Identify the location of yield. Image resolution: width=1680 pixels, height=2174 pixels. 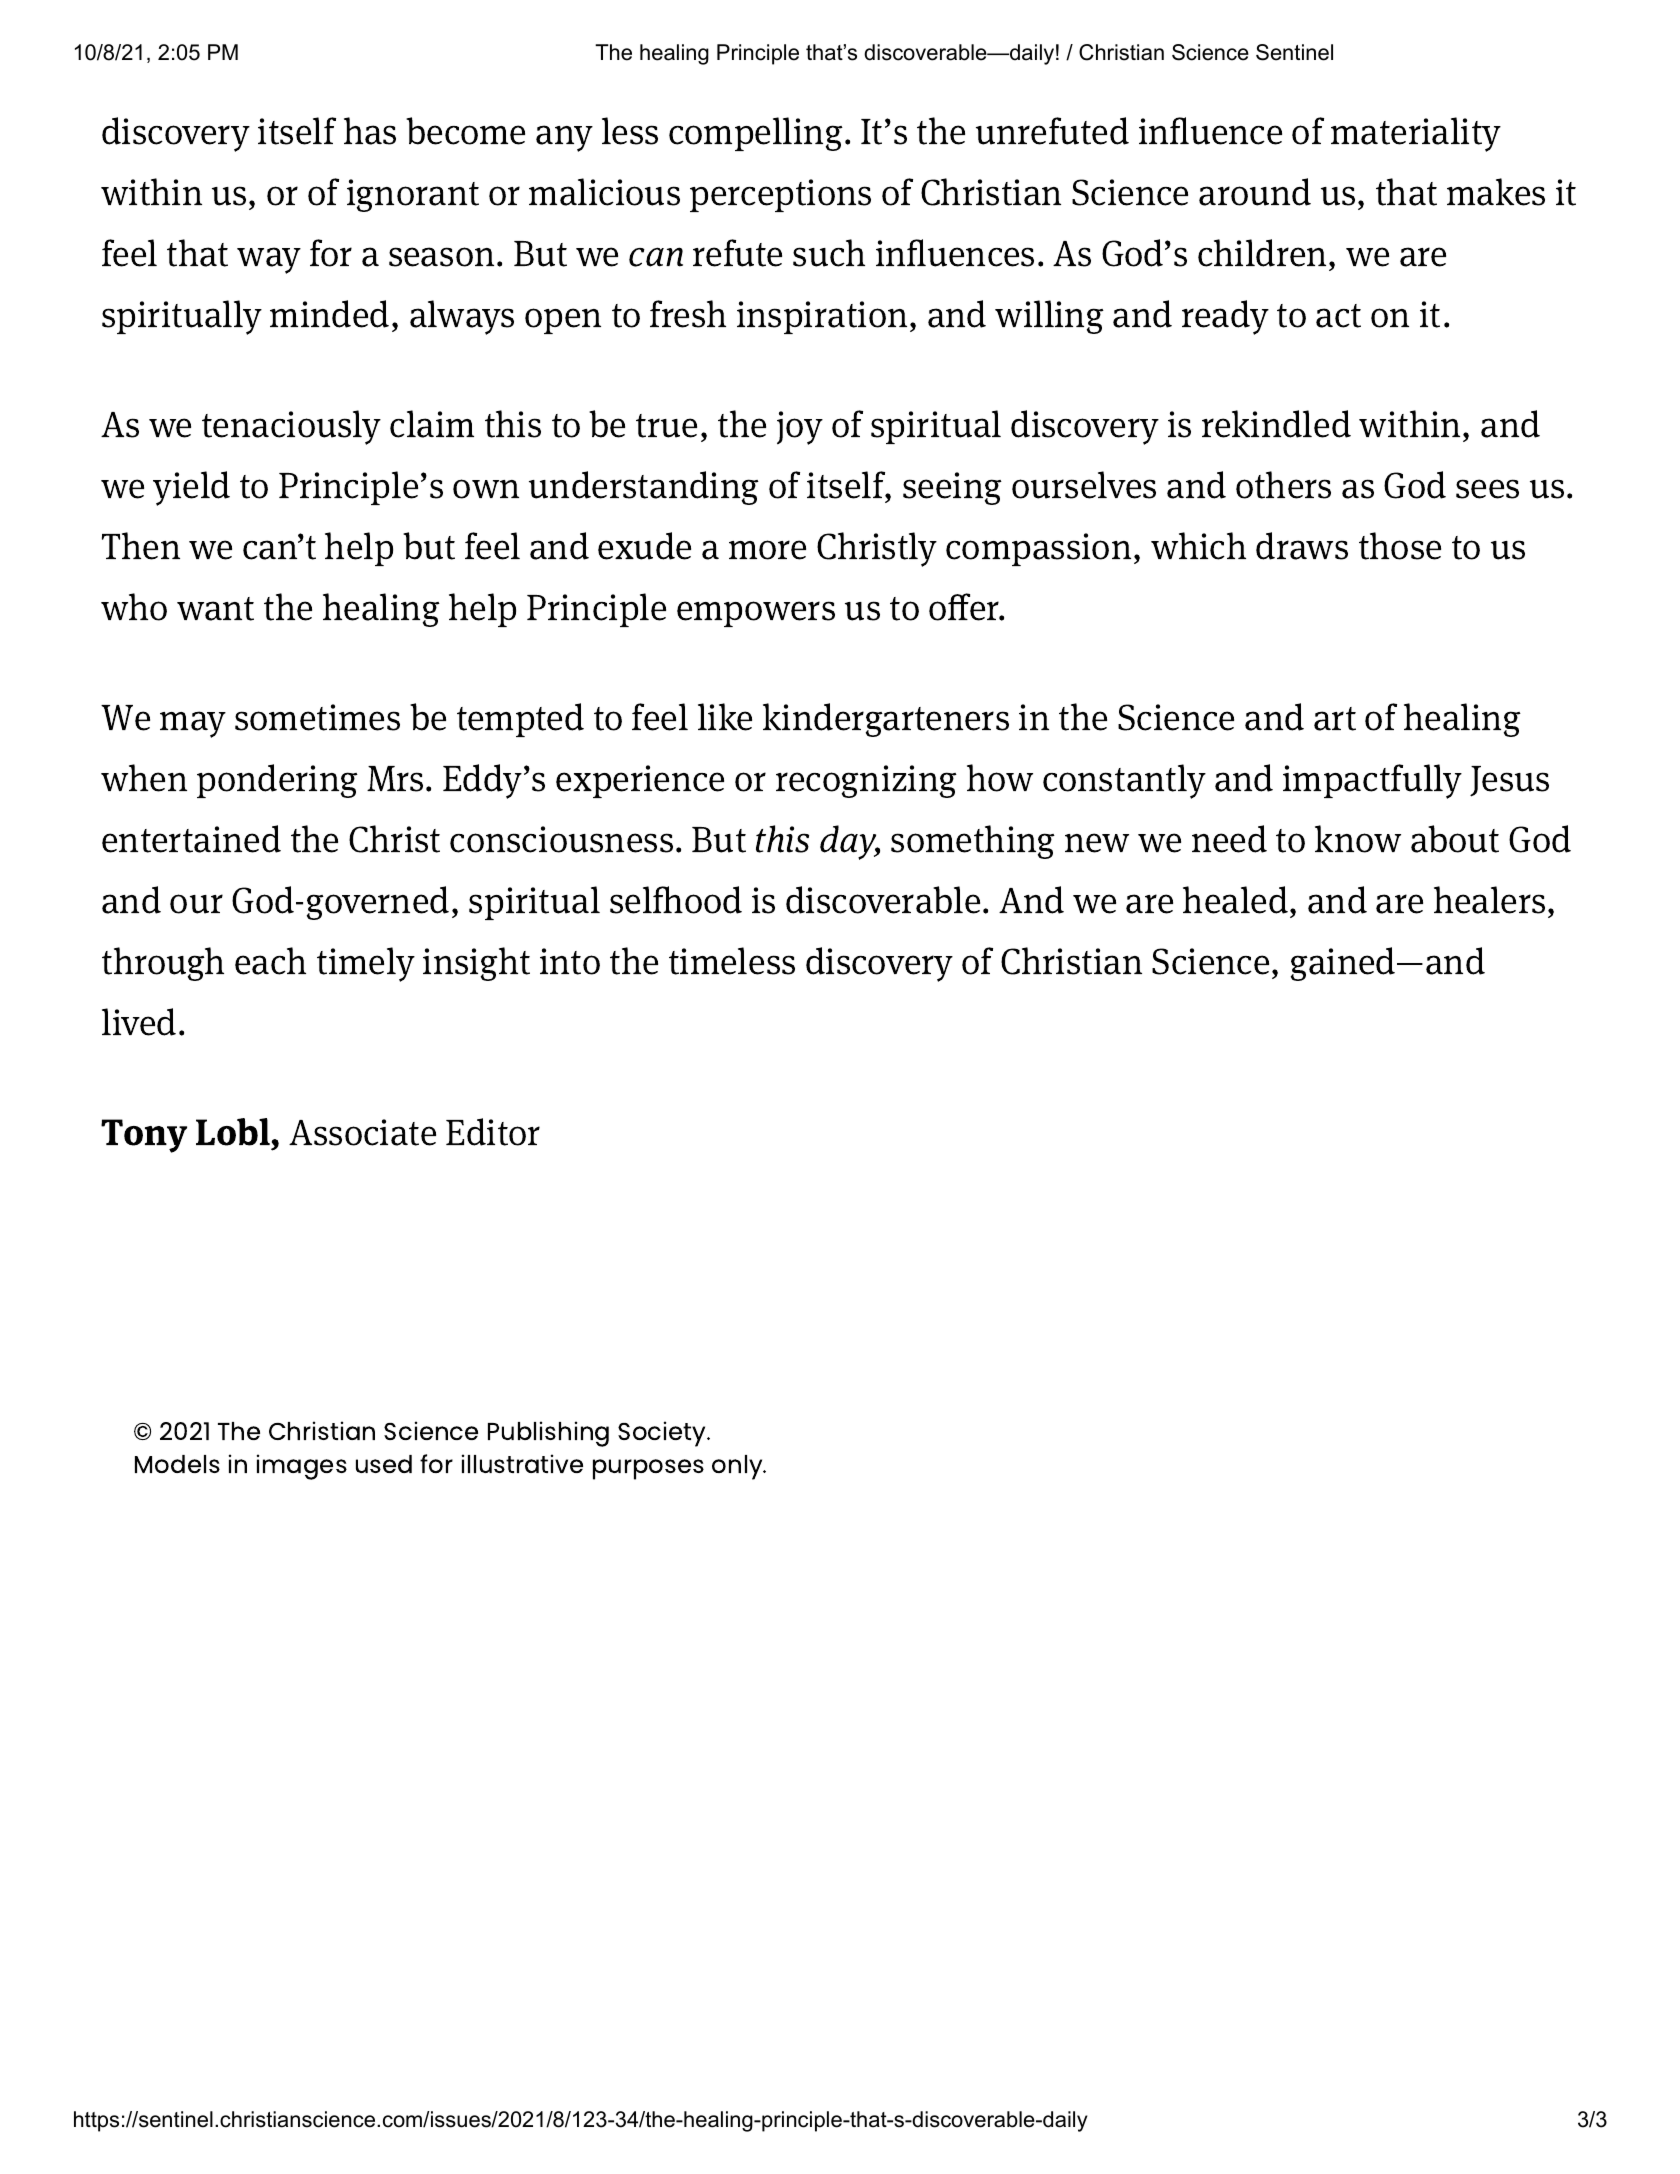
(191, 488).
